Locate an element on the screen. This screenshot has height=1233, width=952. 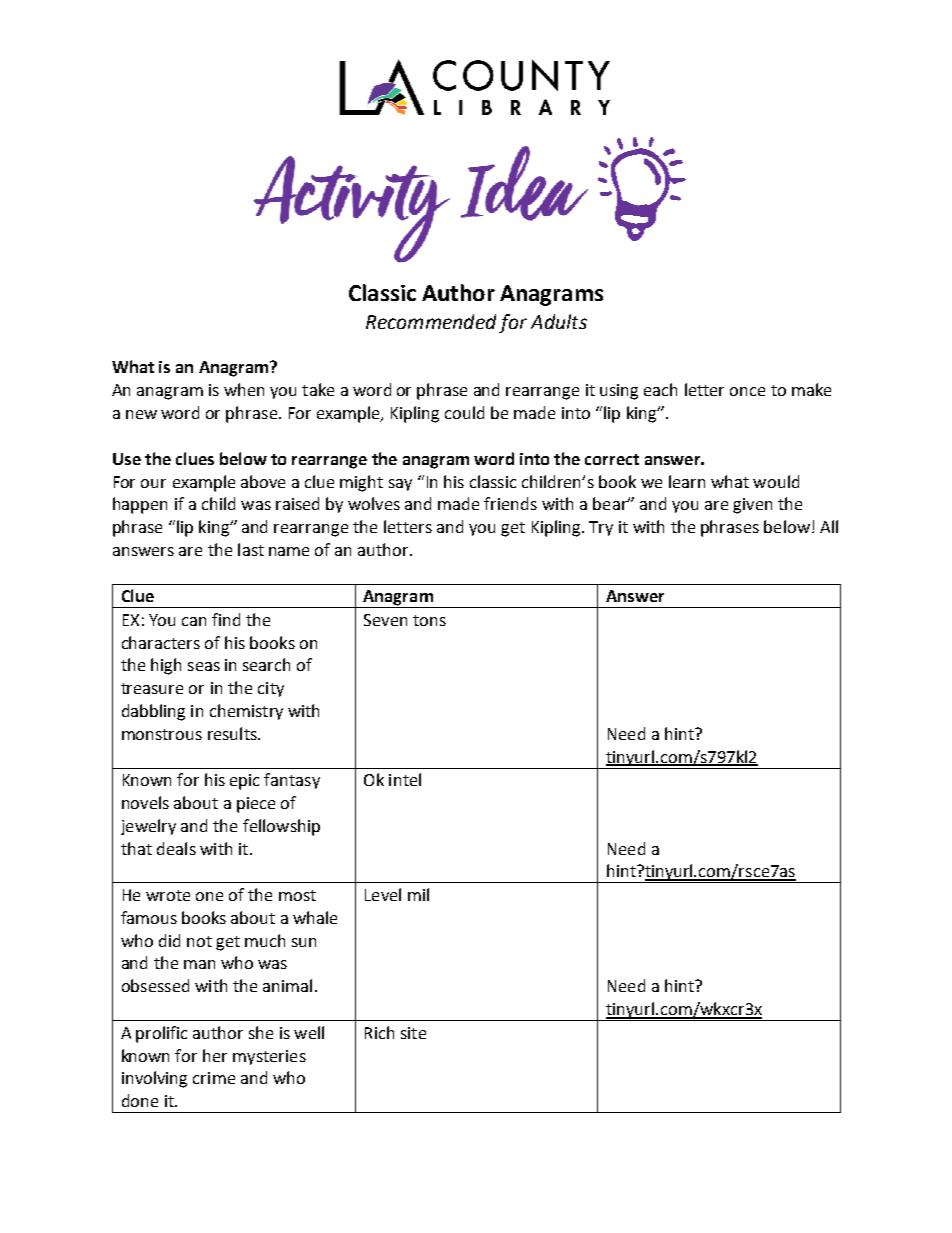
Recommended is located at coordinates (431, 321).
